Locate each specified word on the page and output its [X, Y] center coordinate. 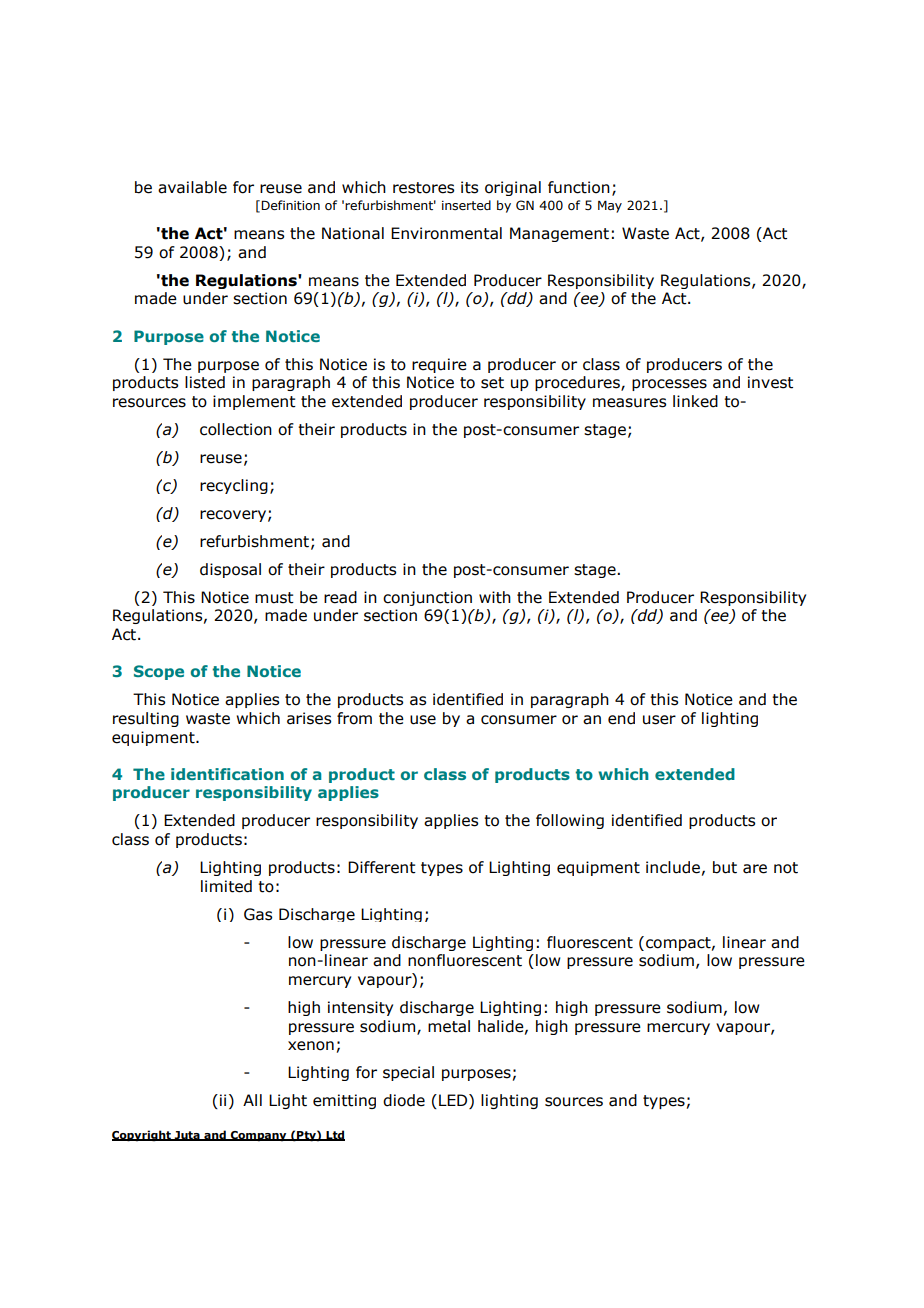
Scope [159, 672]
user [659, 720]
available [192, 187]
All [252, 1100]
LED [454, 1101]
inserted [466, 205]
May [610, 206]
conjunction [427, 598]
